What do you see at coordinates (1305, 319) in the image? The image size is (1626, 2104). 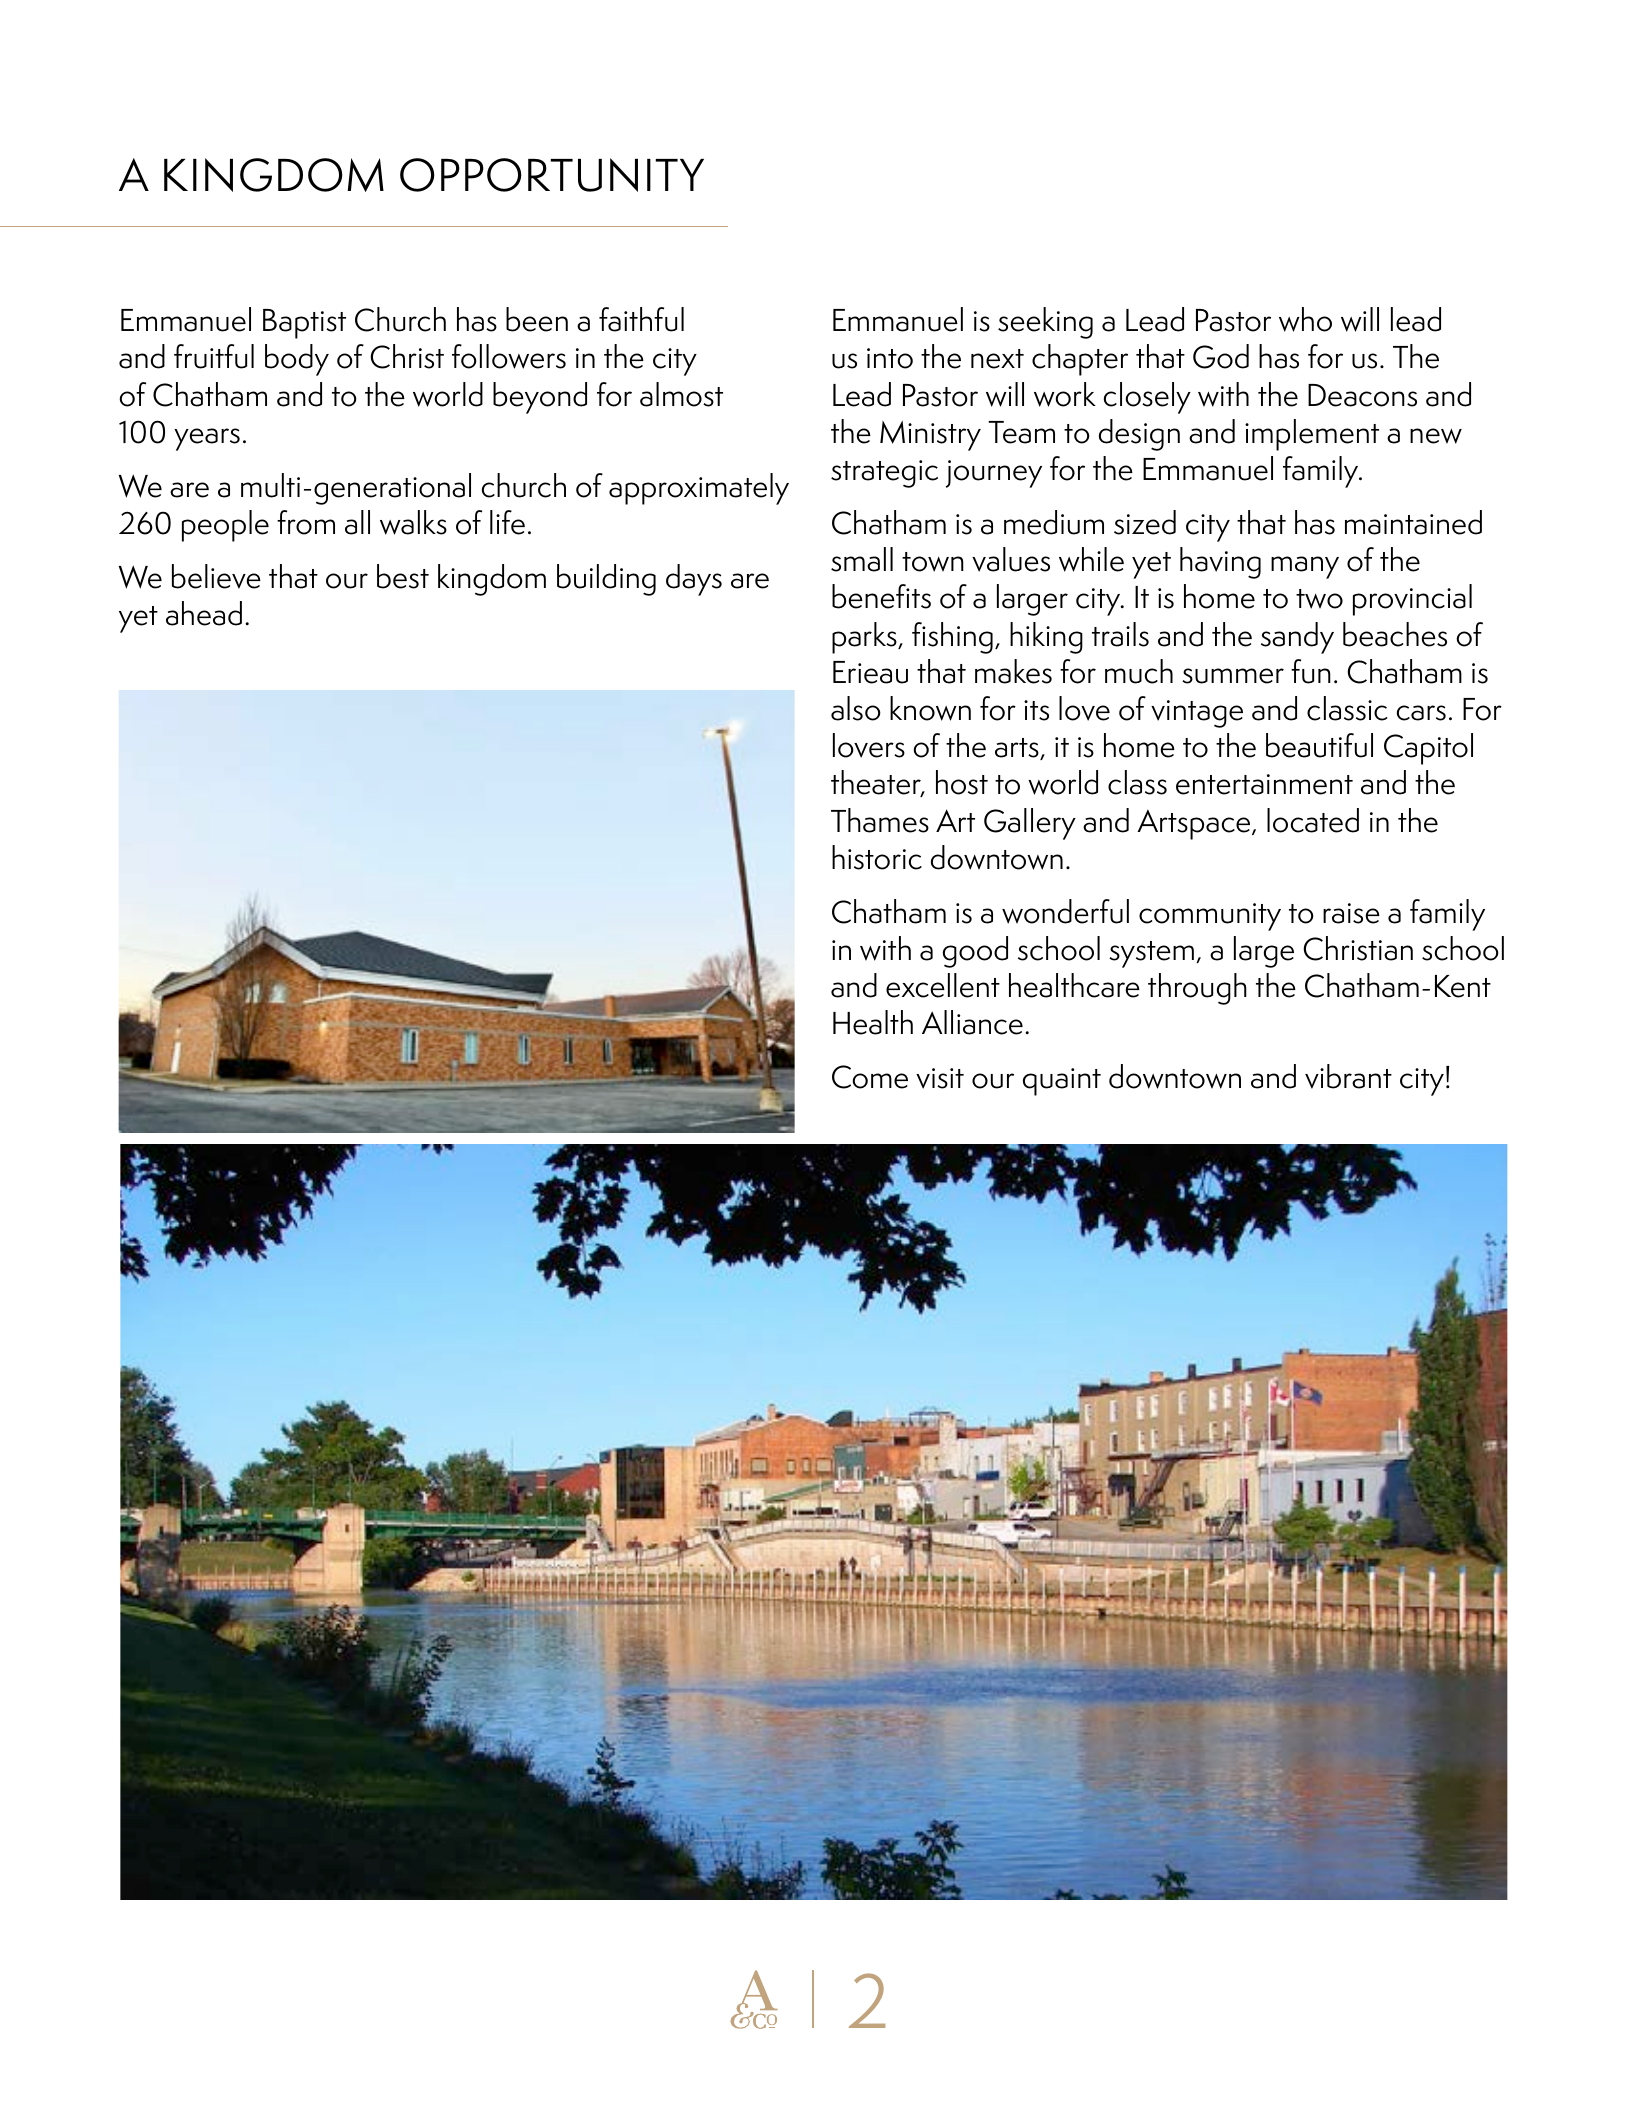 I see `who` at bounding box center [1305, 319].
